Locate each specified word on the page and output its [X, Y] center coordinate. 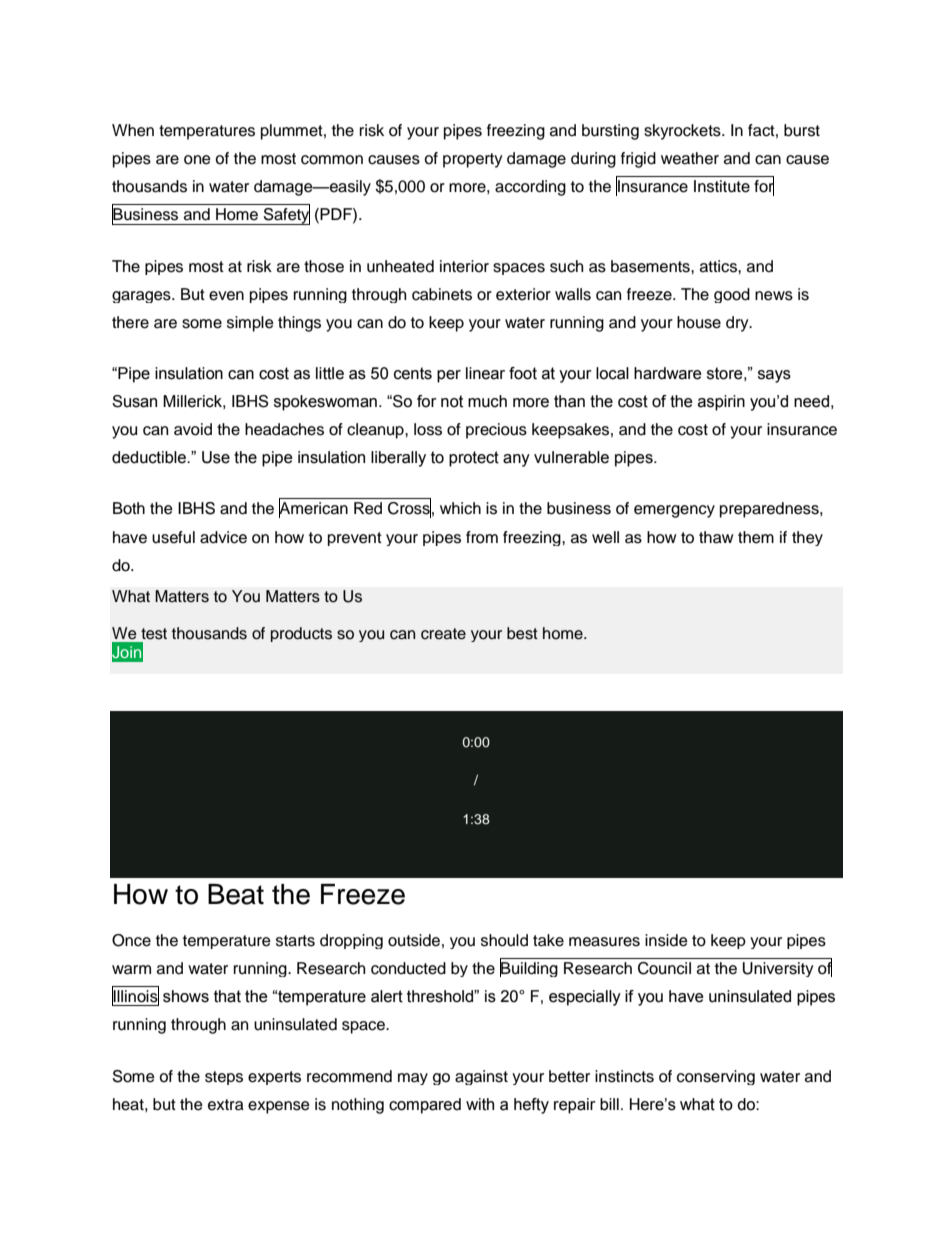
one [197, 160]
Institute [722, 186]
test [154, 634]
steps [224, 1078]
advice [223, 537]
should [504, 940]
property [473, 160]
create [443, 634]
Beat [236, 894]
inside [666, 940]
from [482, 537]
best [522, 633]
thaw [716, 537]
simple [250, 324]
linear [485, 373]
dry [738, 324]
